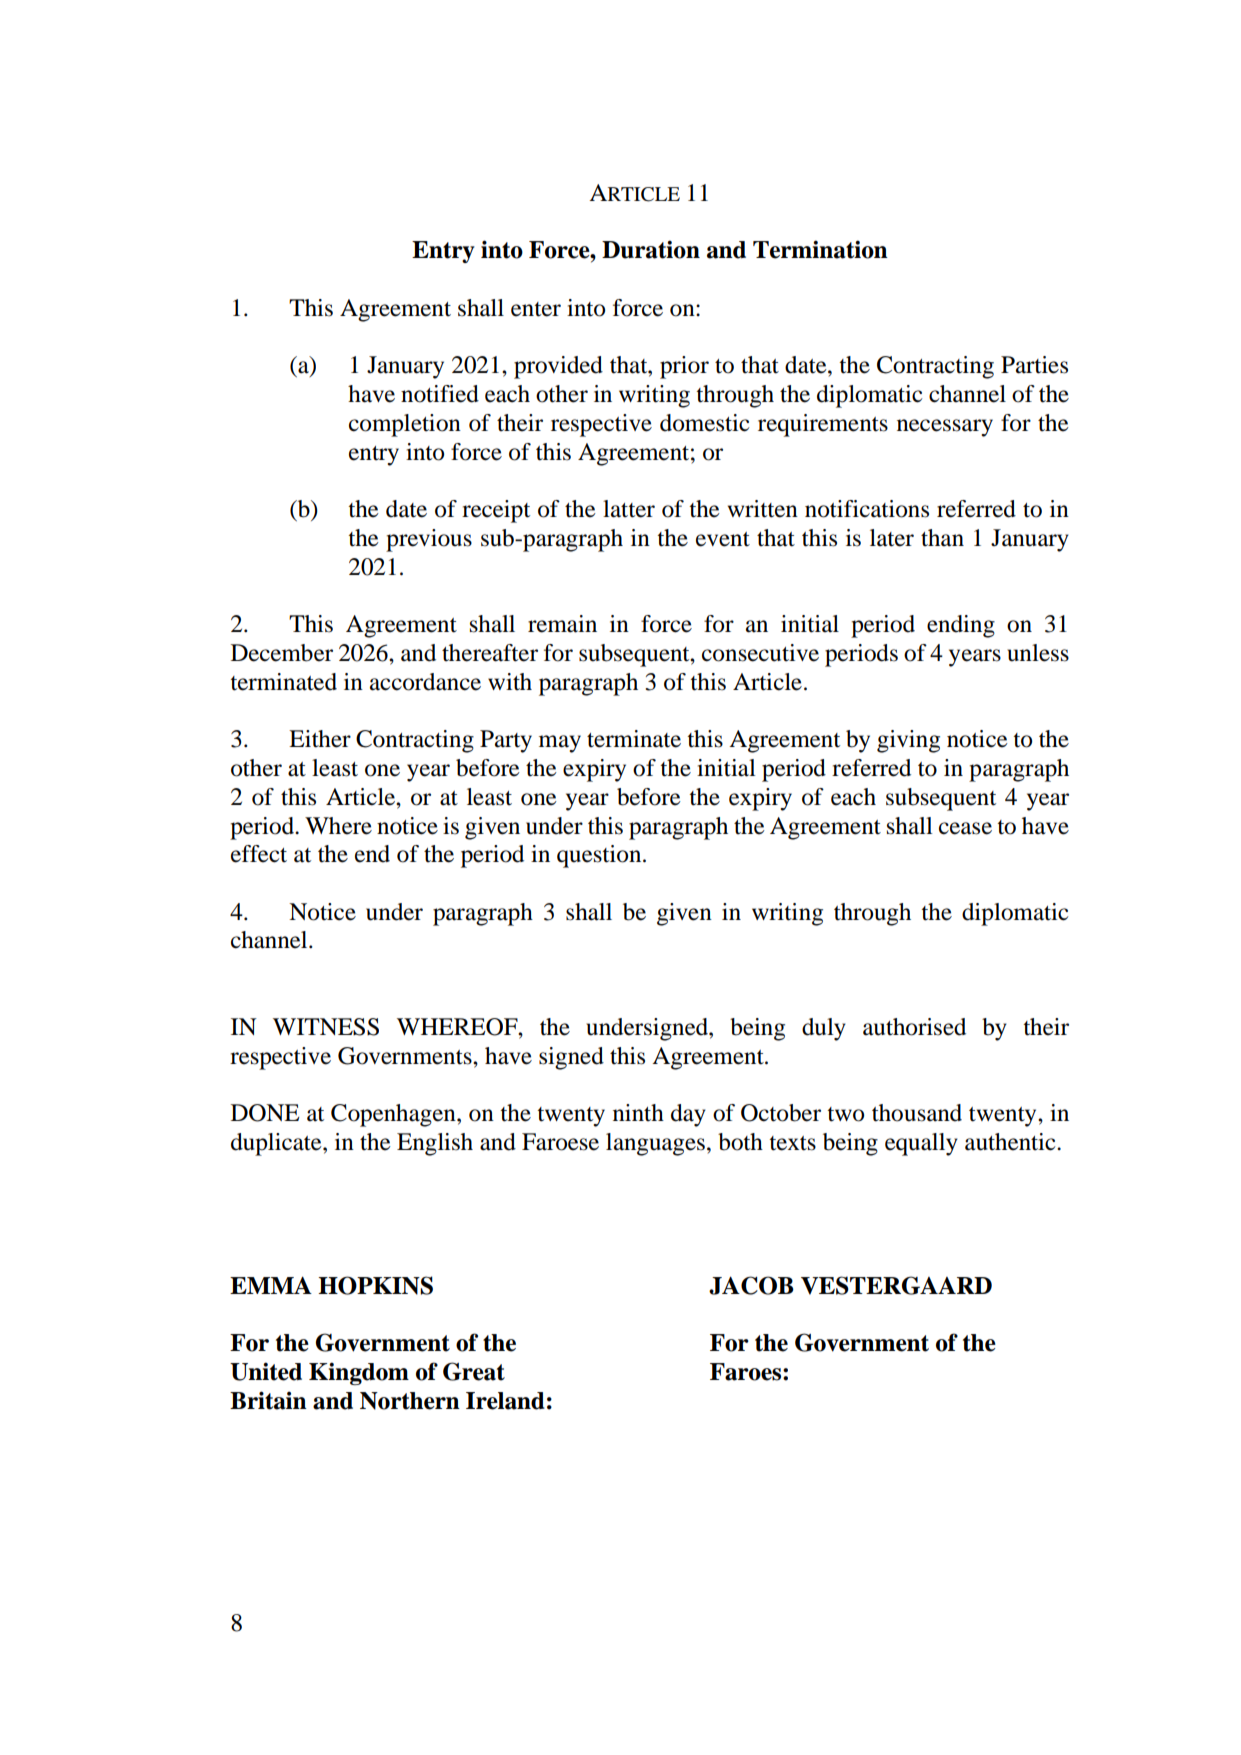 This screenshot has width=1241, height=1755. I want to click on Duration, so click(651, 249).
